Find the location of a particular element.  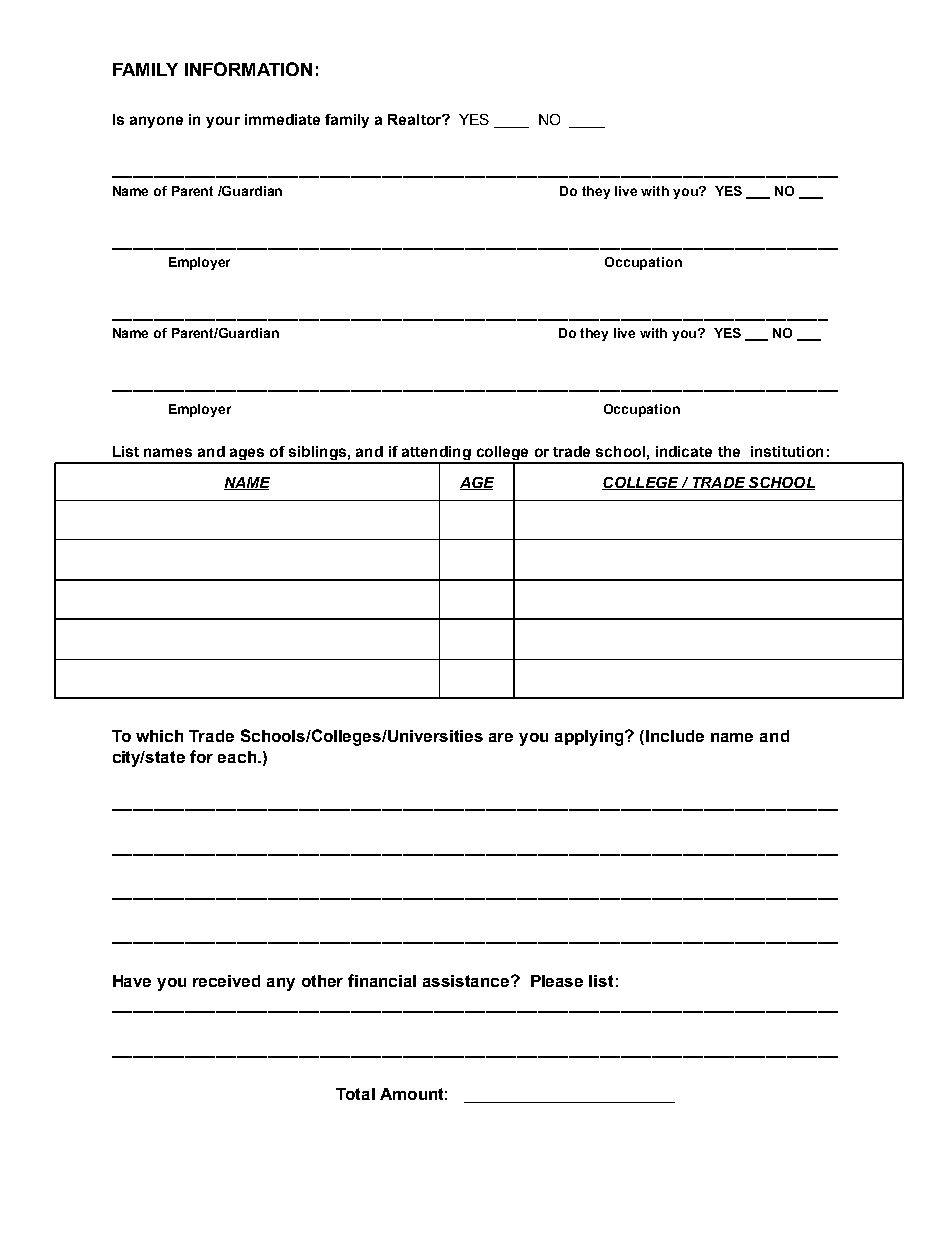

institution is located at coordinates (787, 451).
